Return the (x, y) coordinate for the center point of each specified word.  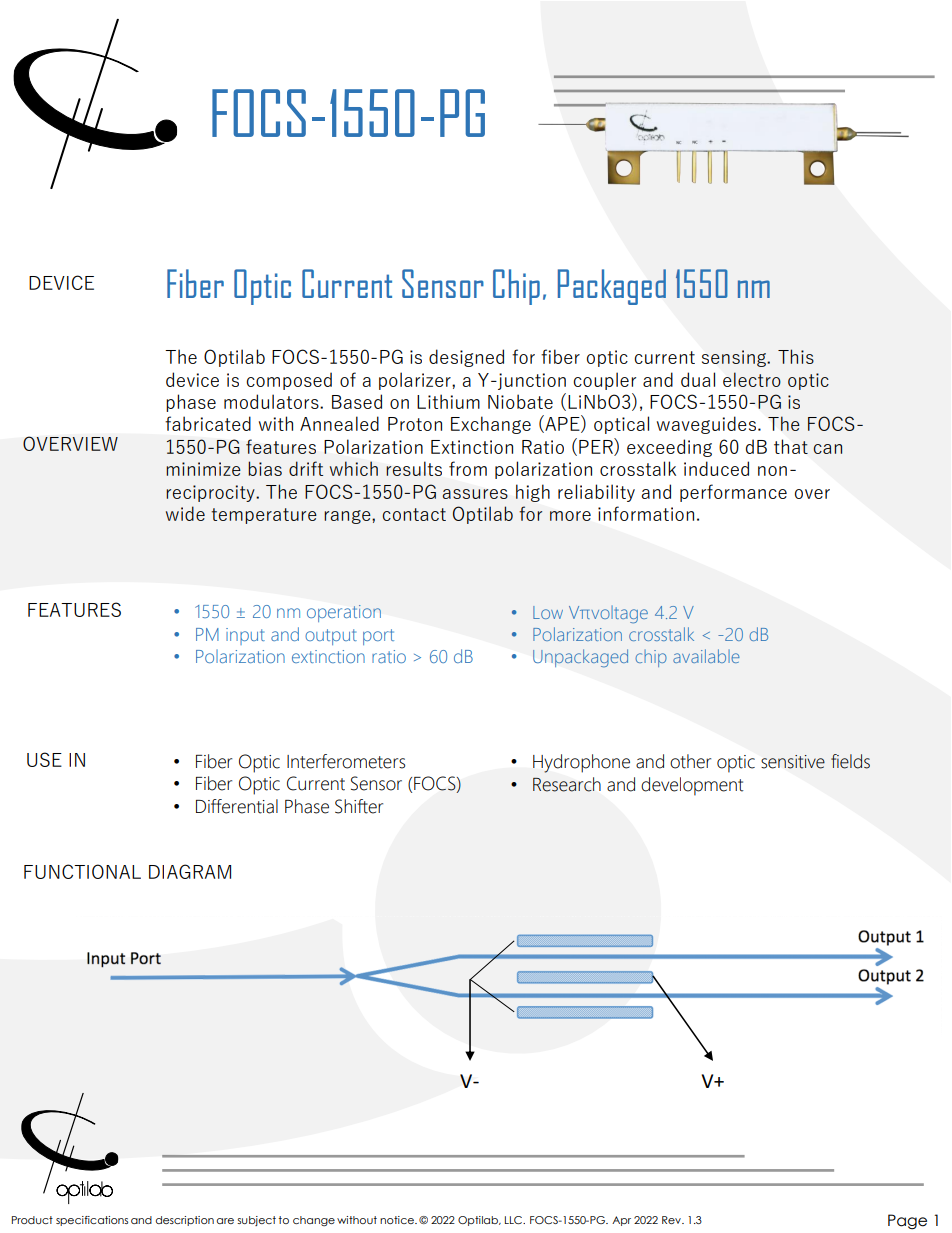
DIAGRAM (190, 871)
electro (752, 379)
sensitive (793, 762)
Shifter (359, 806)
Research (567, 784)
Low (548, 612)
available (706, 656)
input (245, 636)
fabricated (208, 423)
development (692, 786)
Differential (237, 806)
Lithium (448, 401)
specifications (92, 1221)
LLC (515, 1220)
